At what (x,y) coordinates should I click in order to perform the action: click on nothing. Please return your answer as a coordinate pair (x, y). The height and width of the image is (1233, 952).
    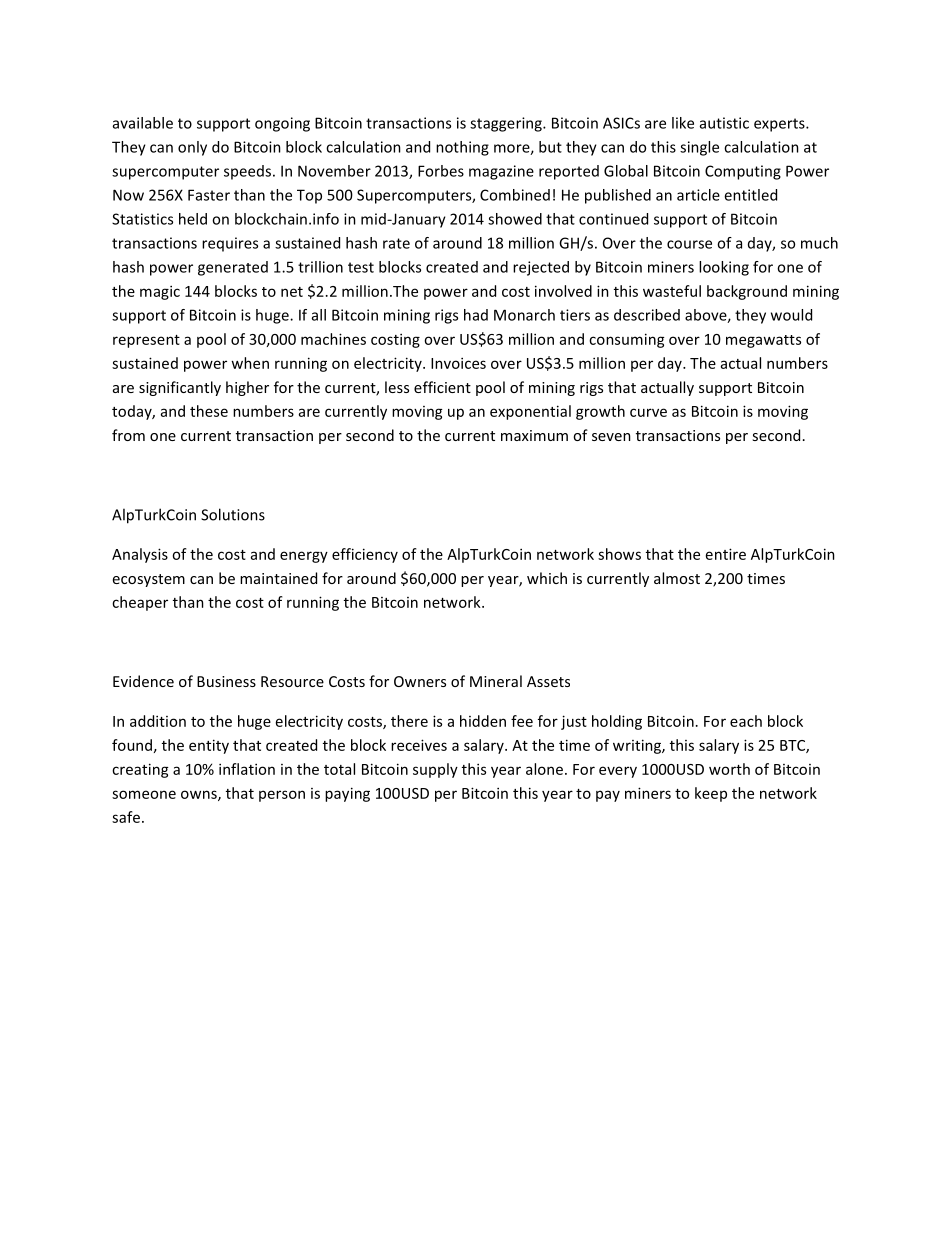
    Looking at the image, I should click on (462, 148).
